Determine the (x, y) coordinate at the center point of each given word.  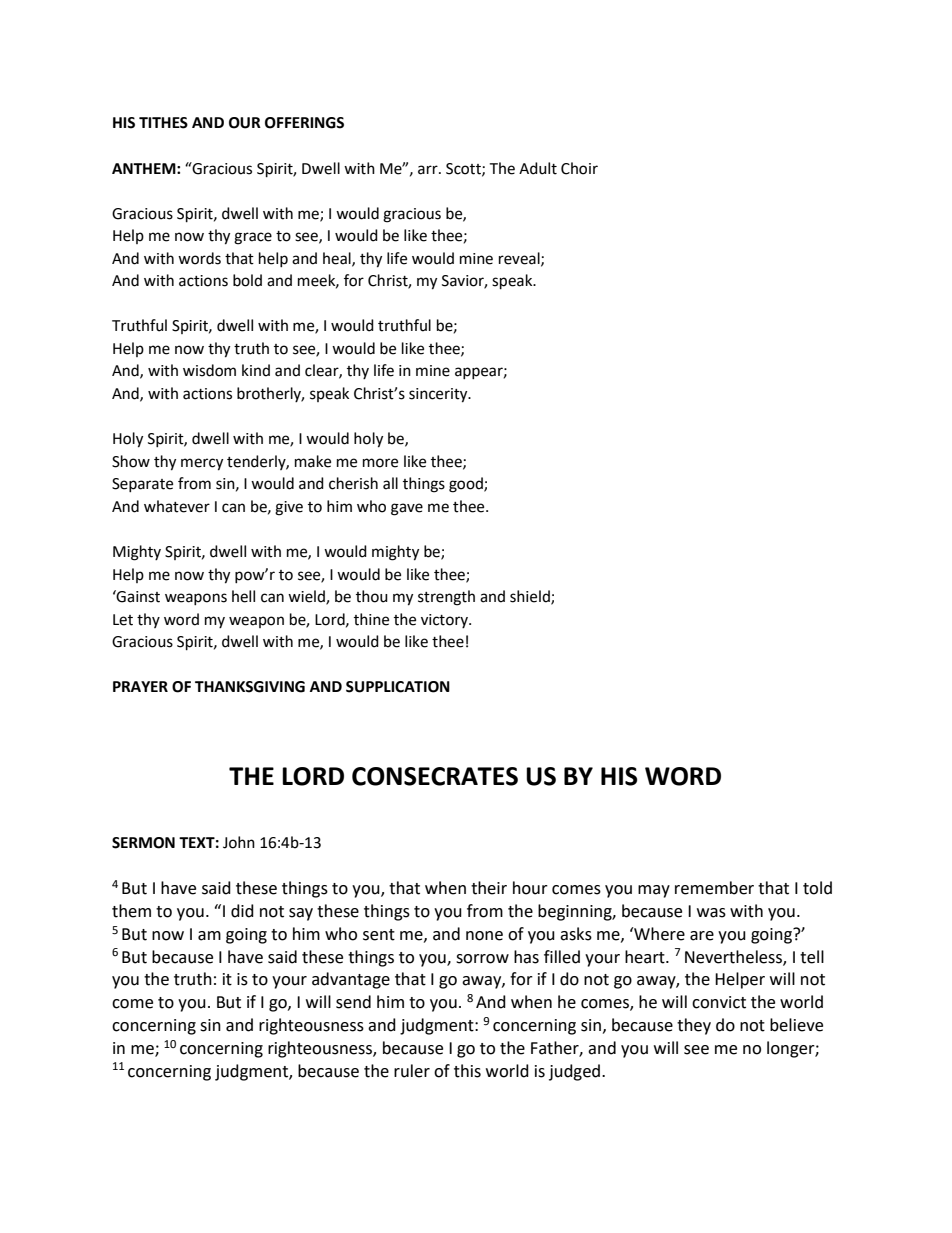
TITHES (163, 123)
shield (531, 597)
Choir (579, 168)
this (467, 1071)
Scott (464, 169)
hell (243, 596)
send (353, 1002)
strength (446, 598)
